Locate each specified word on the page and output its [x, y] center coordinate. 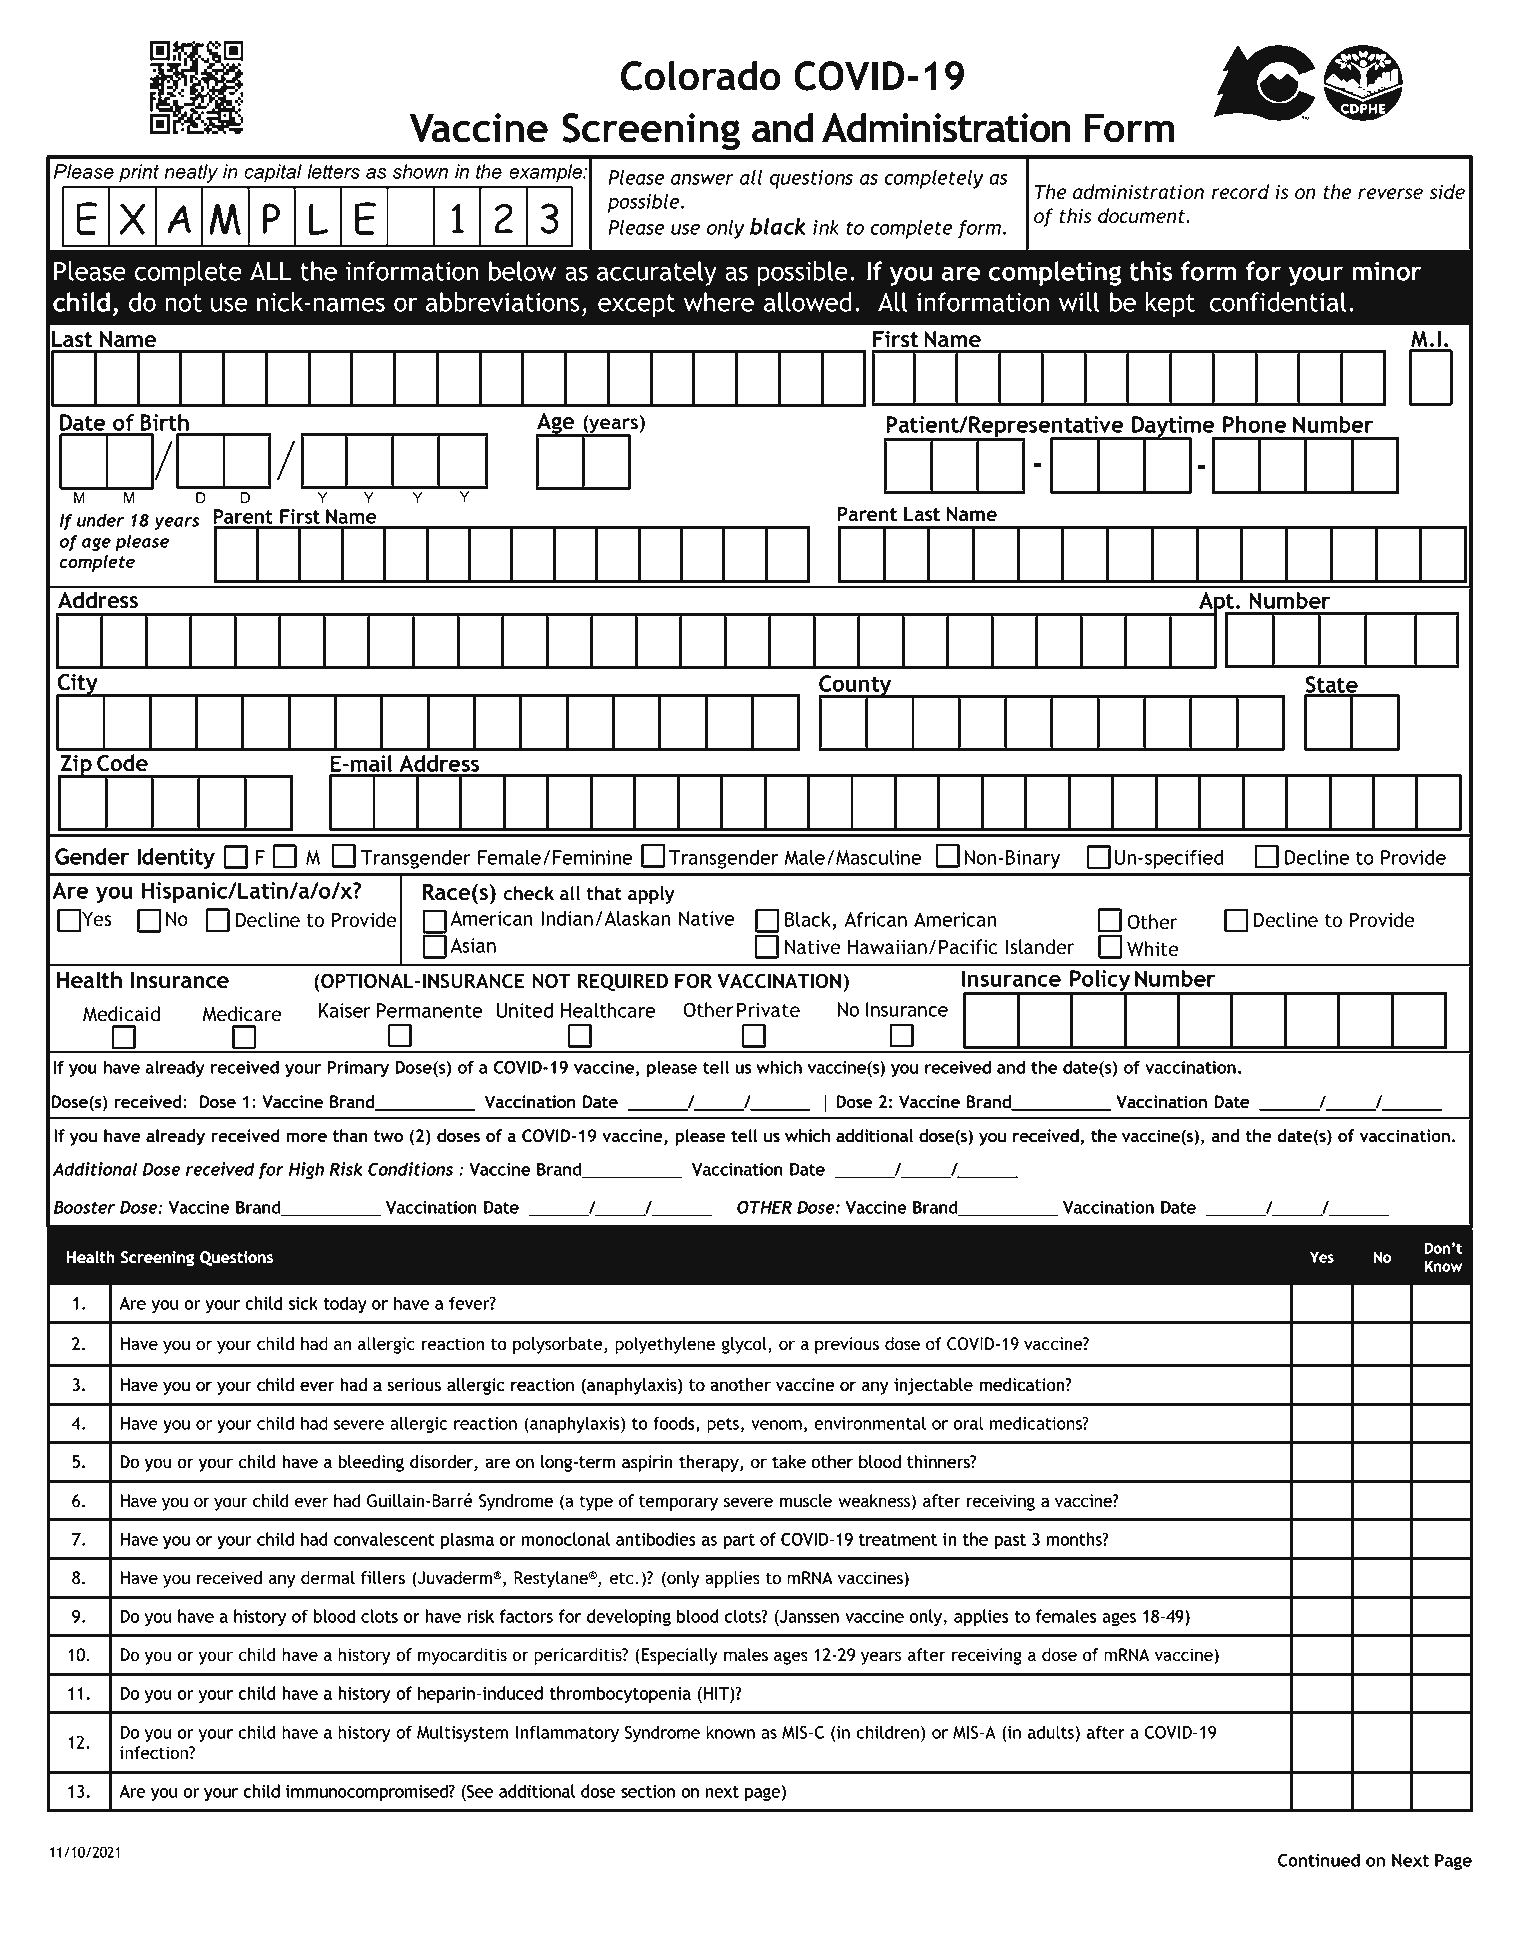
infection [155, 1752]
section [648, 1791]
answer [702, 179]
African [876, 919]
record [1240, 192]
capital [273, 173]
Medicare [241, 1014]
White [1152, 949]
